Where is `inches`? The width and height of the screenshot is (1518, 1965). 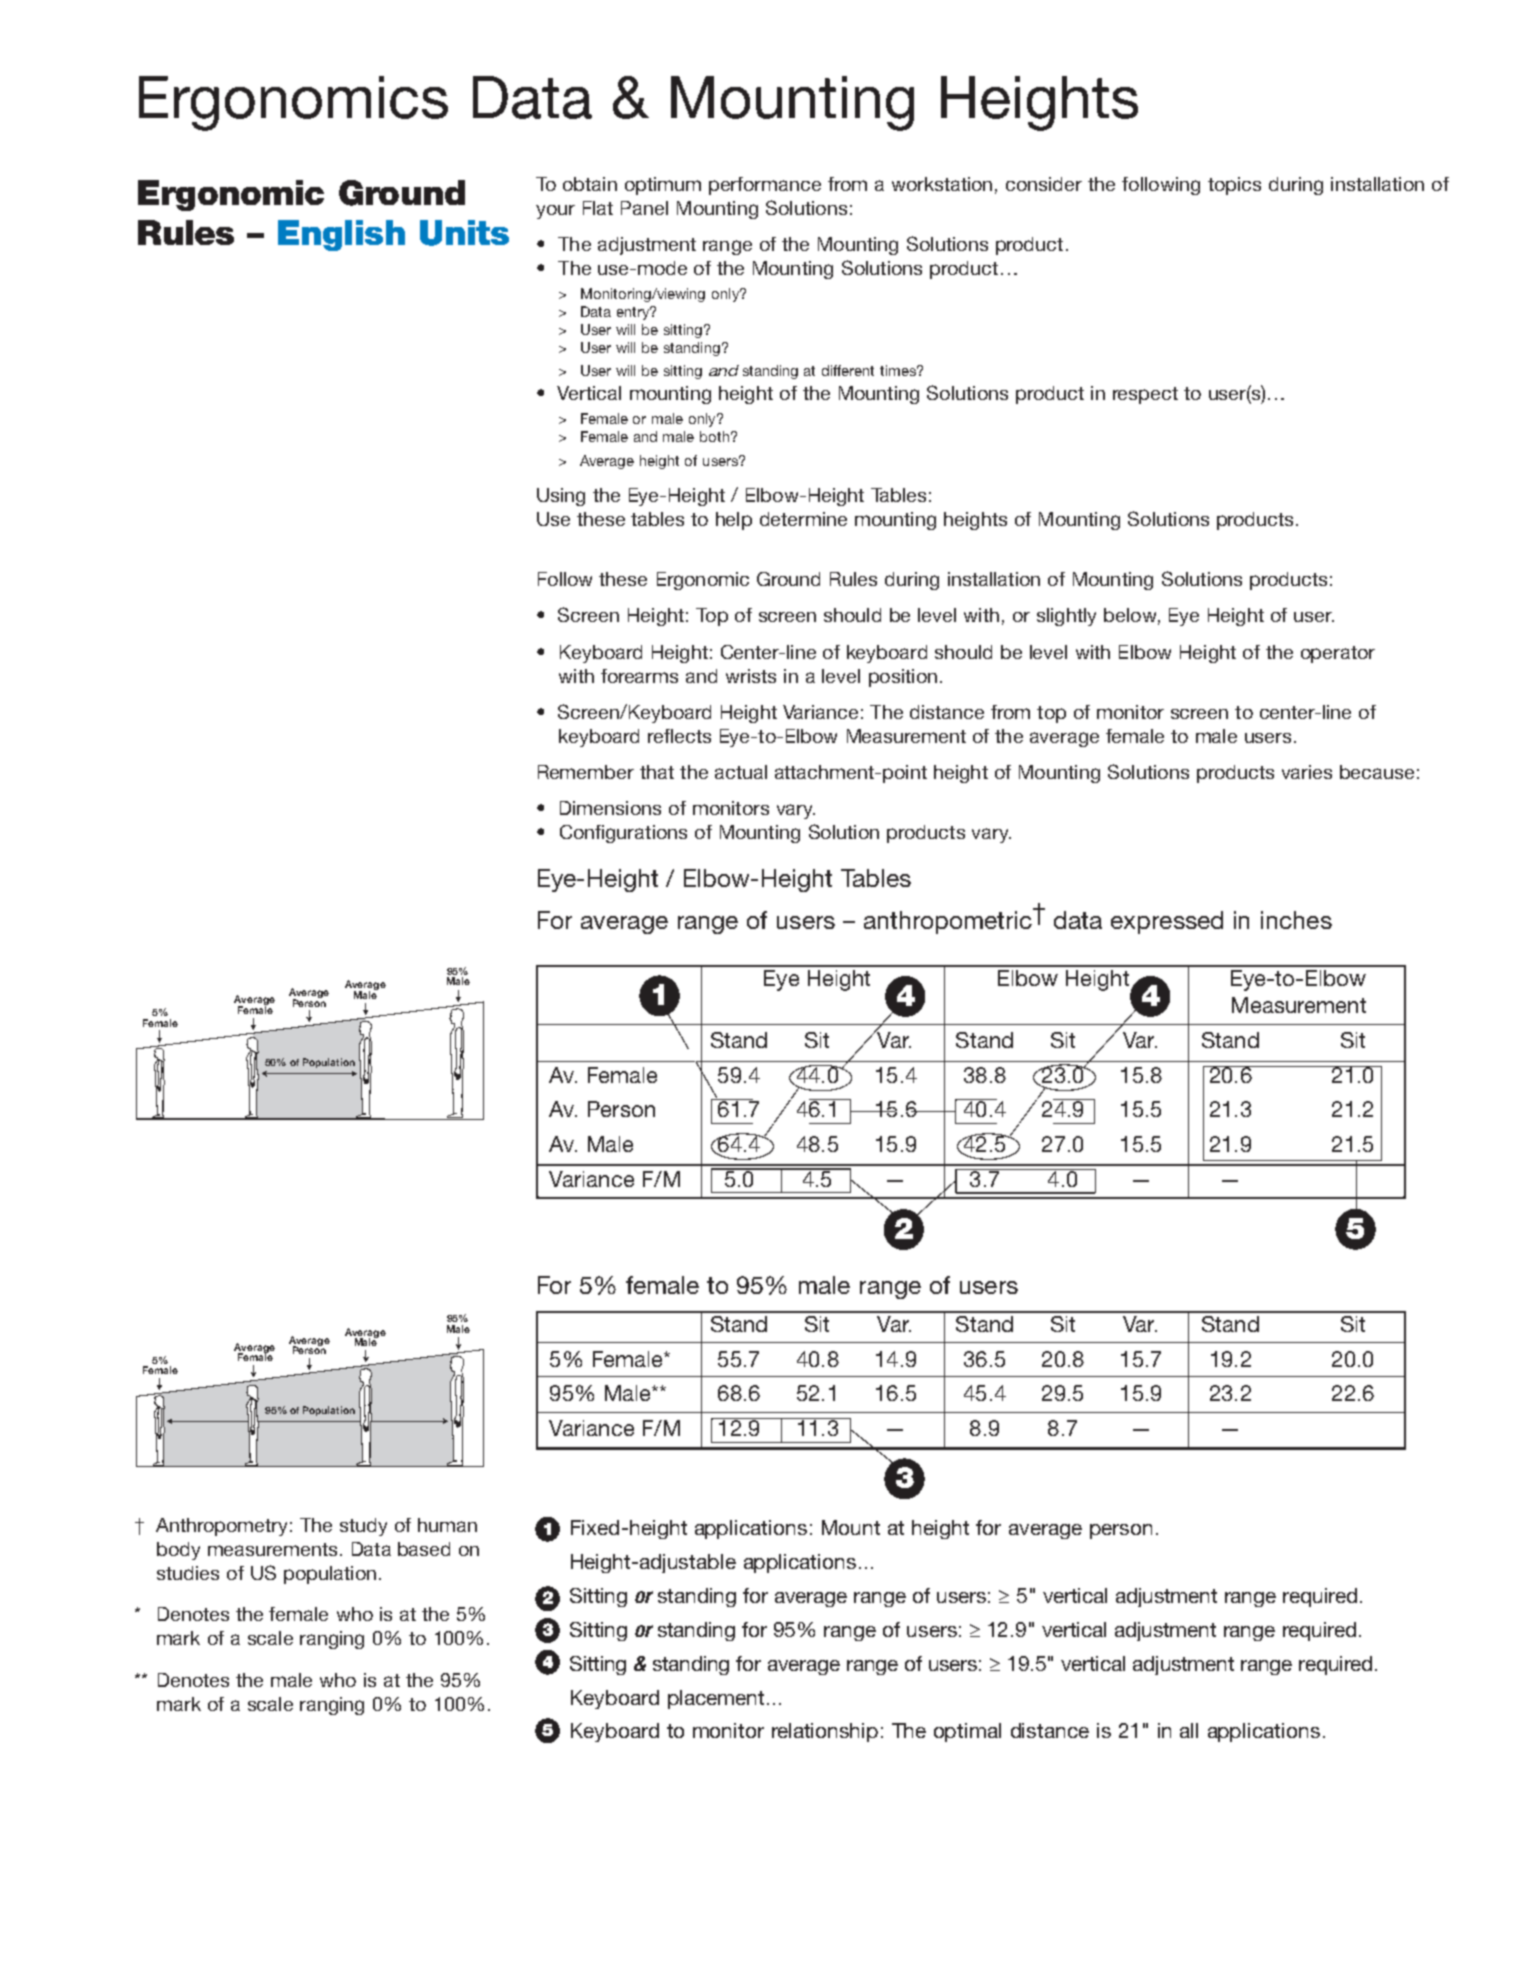 inches is located at coordinates (1296, 920).
